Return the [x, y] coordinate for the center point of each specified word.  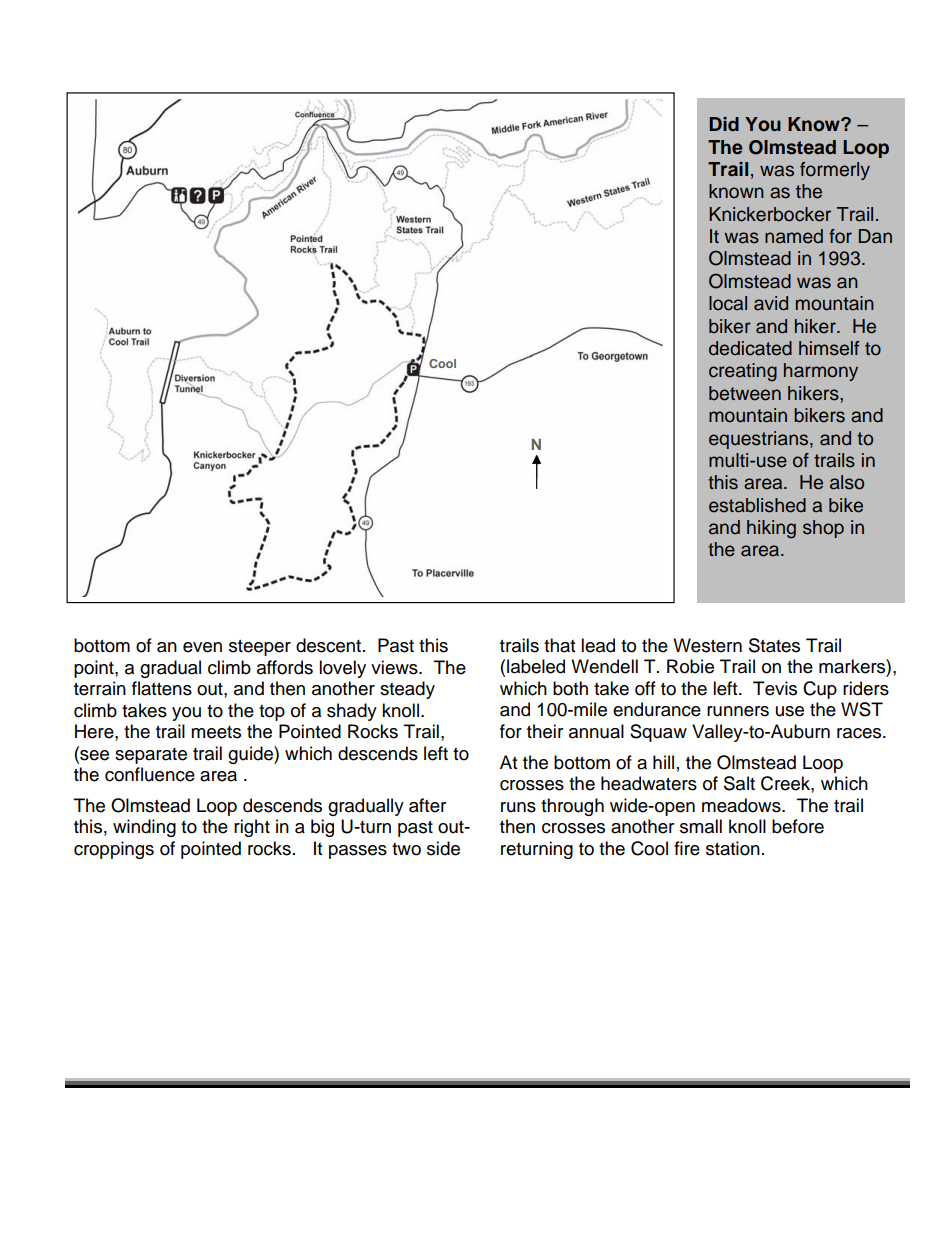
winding [144, 828]
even [202, 647]
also [847, 482]
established [757, 505]
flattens [162, 688]
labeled [536, 666]
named [794, 236]
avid [771, 303]
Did [724, 124]
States [774, 645]
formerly [835, 171]
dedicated [750, 348]
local [728, 303]
